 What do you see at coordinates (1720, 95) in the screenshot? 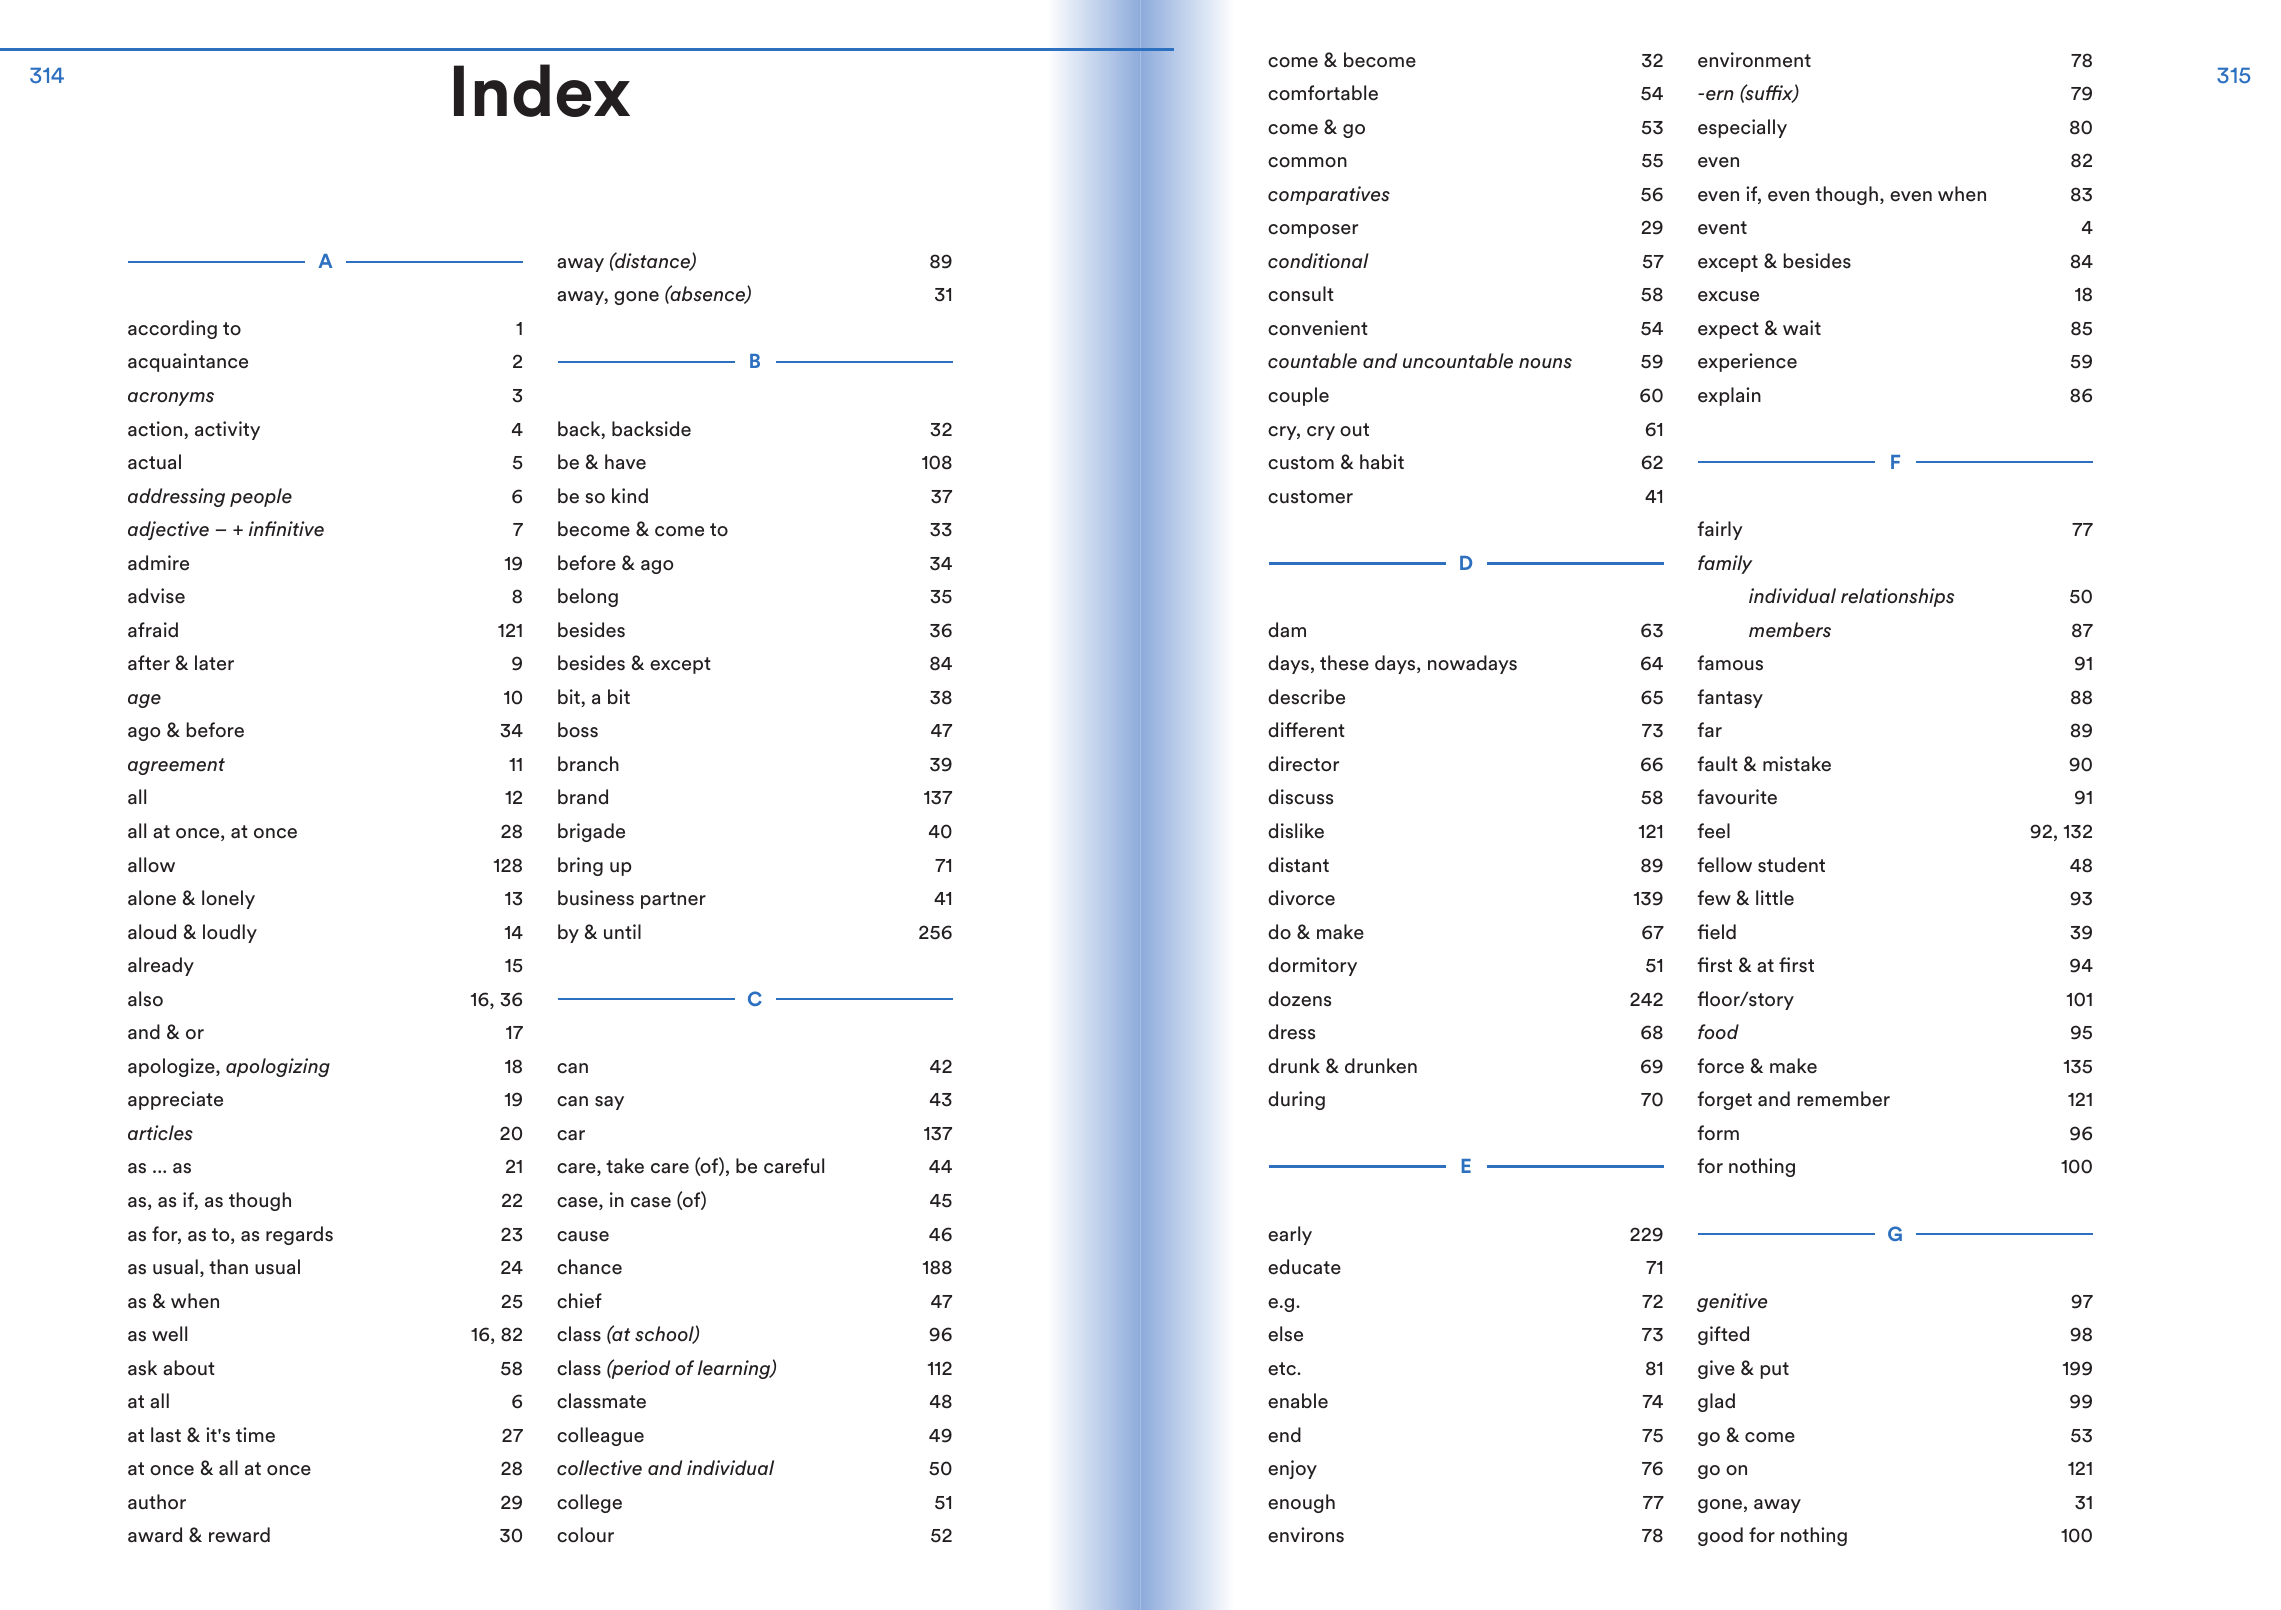
I see `ern` at bounding box center [1720, 95].
